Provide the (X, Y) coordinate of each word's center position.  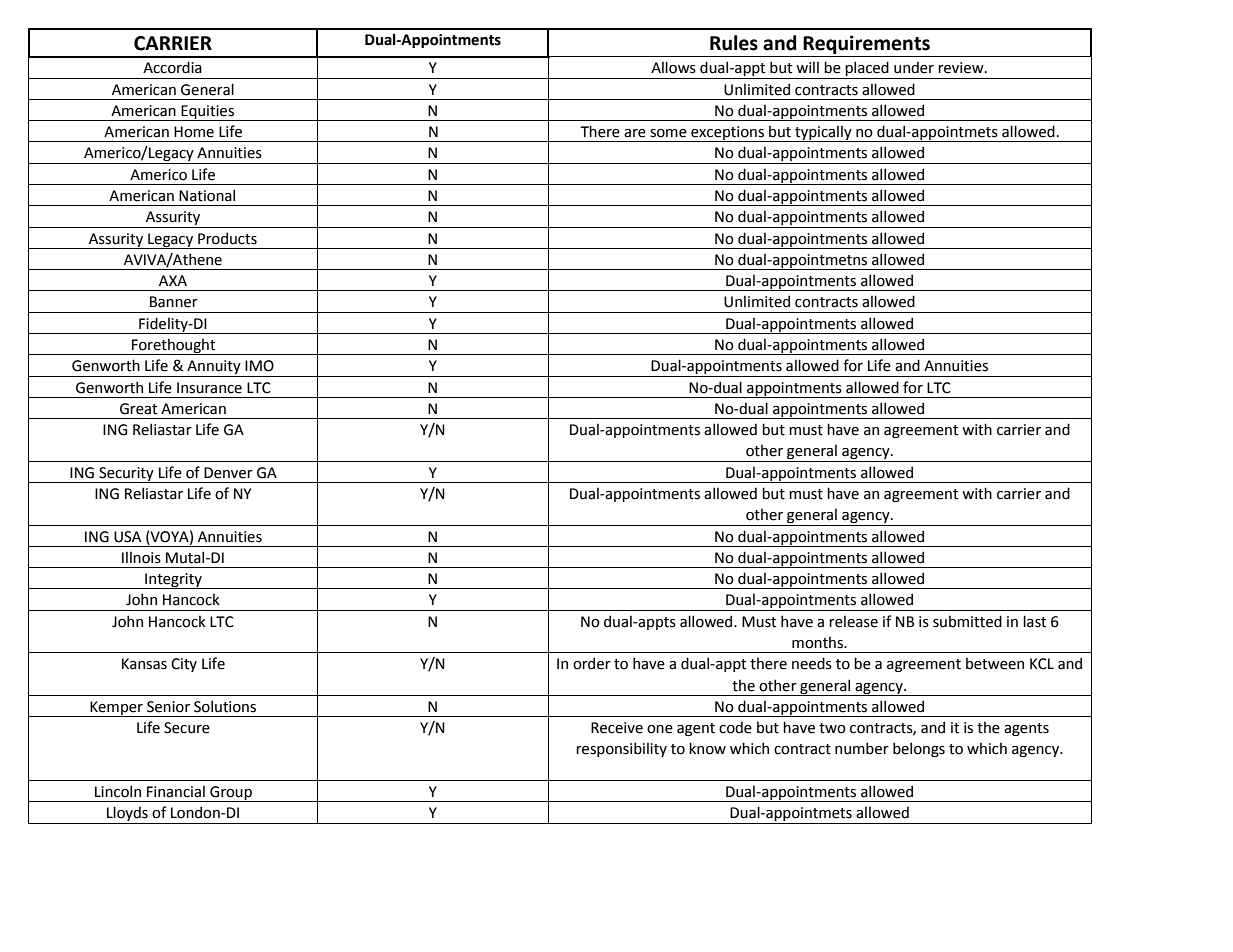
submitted (967, 621)
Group (231, 794)
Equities (207, 113)
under (914, 67)
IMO (259, 366)
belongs (919, 749)
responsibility (621, 749)
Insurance (209, 388)
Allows (673, 67)
